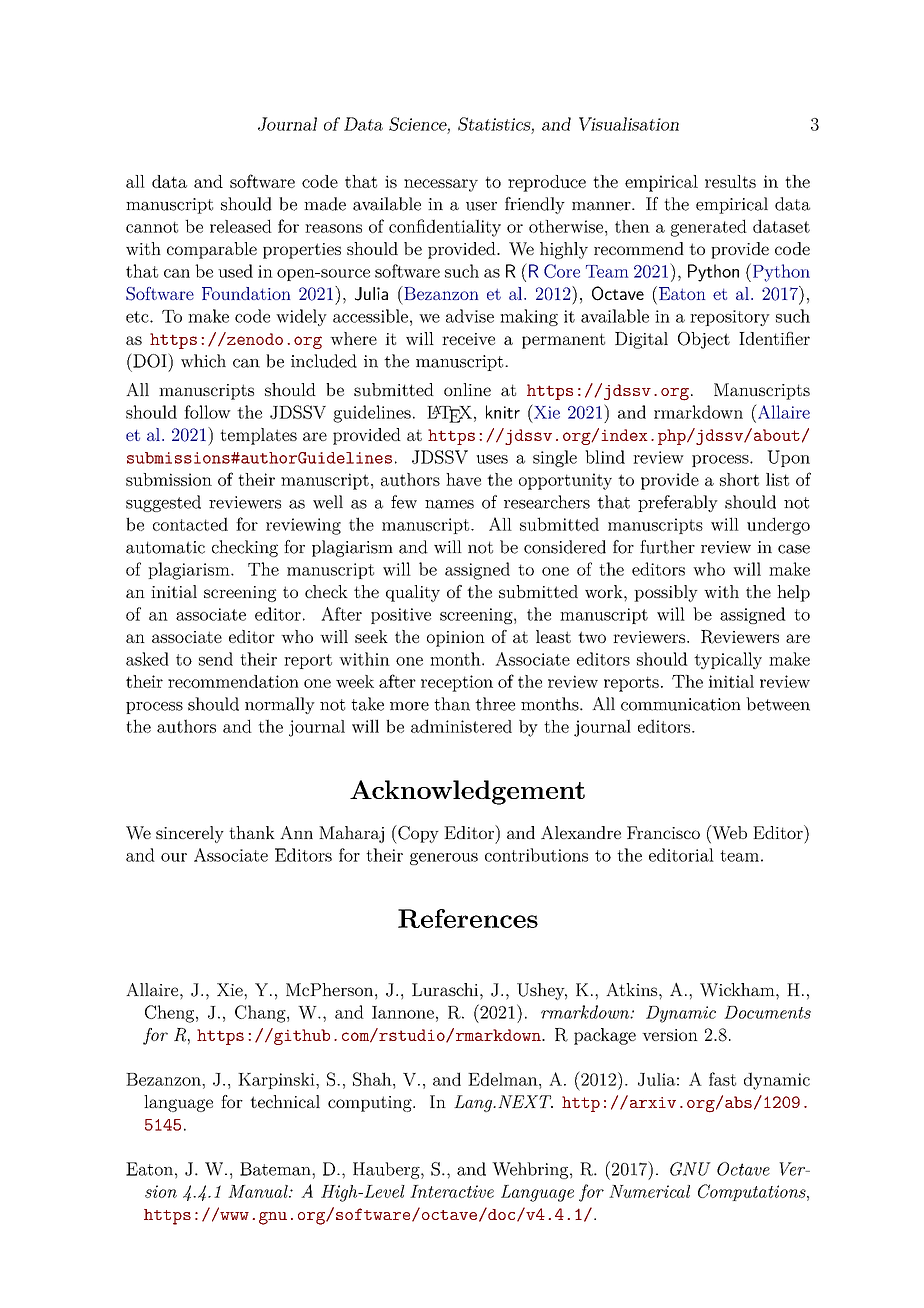 This screenshot has height=1308, width=924. What do you see at coordinates (441, 185) in the screenshot?
I see `necessary` at bounding box center [441, 185].
